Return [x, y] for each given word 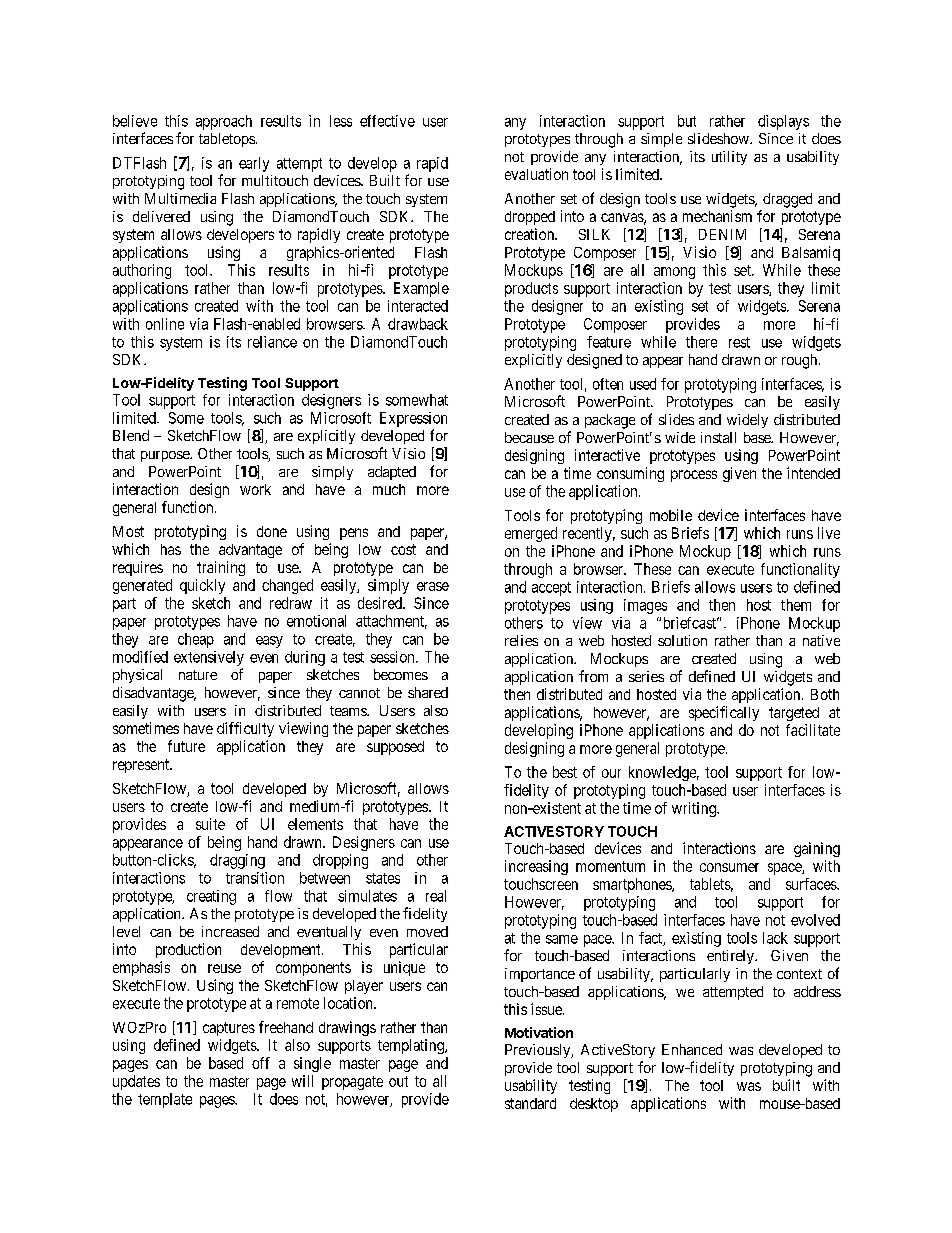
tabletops [227, 140]
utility [729, 158]
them [796, 605]
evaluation [536, 174]
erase [433, 586]
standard [530, 1103]
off [261, 1063]
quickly [202, 586]
